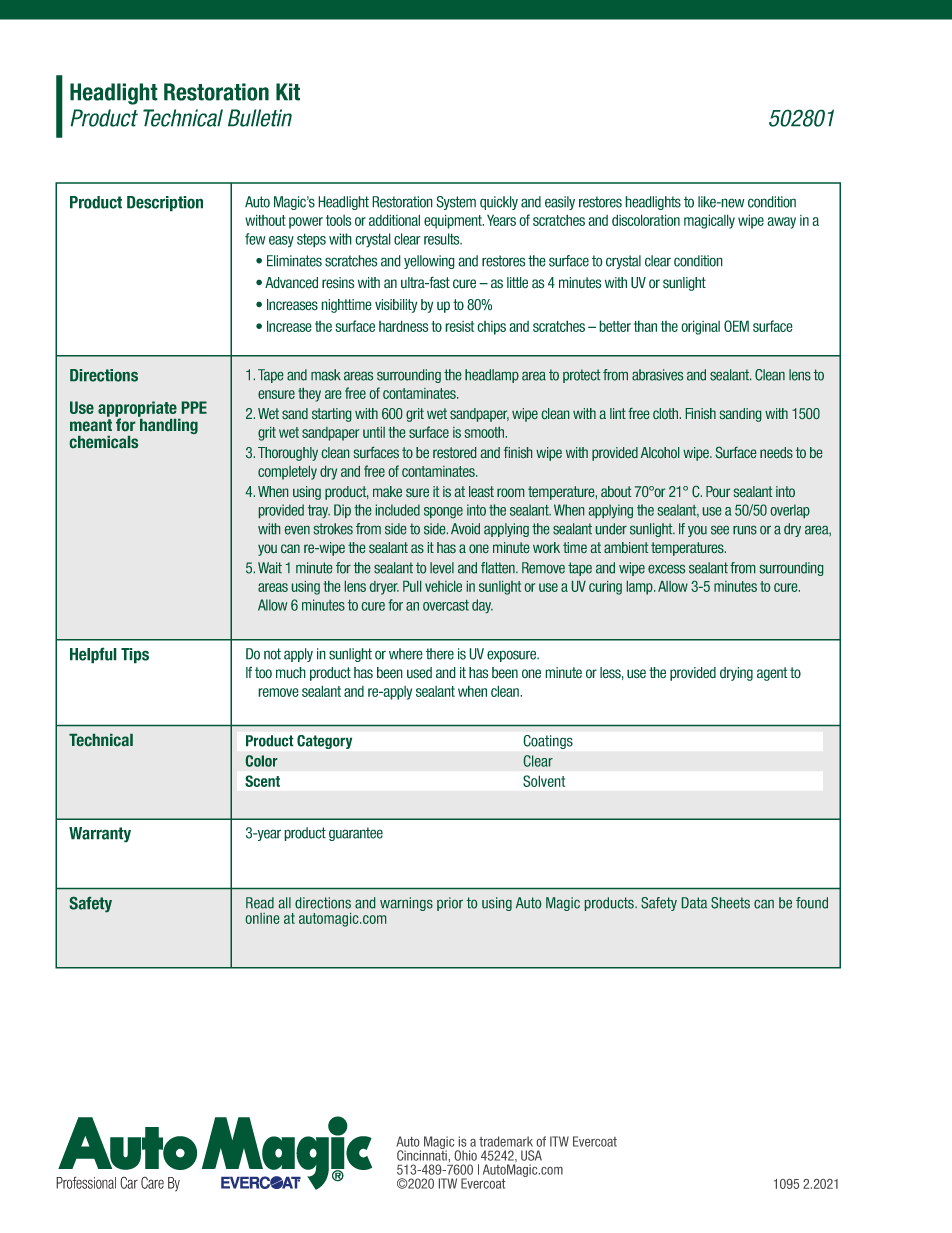 This screenshot has width=952, height=1233. Describe the element at coordinates (168, 425) in the screenshot. I see `handling` at that location.
